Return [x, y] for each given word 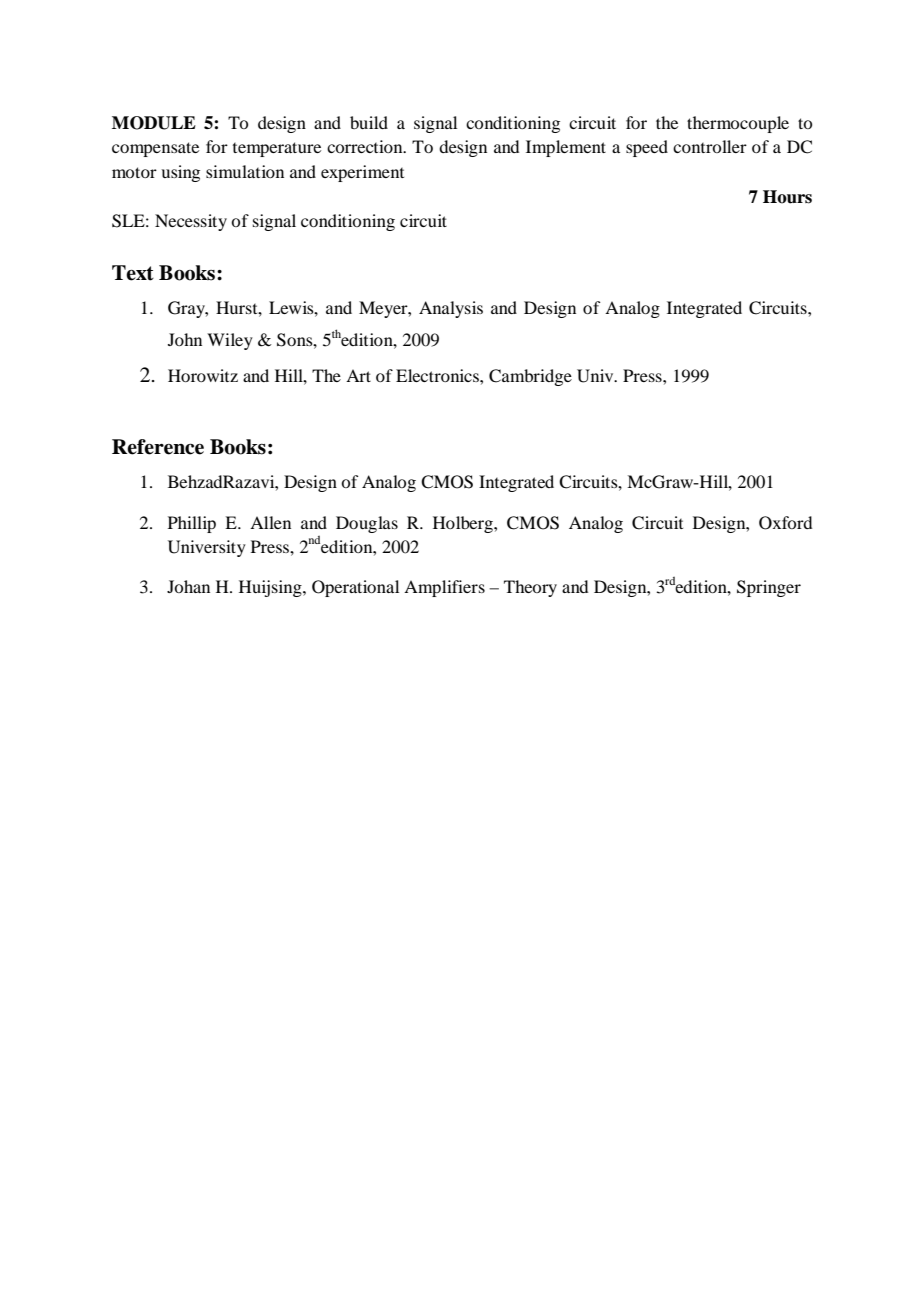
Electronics [438, 375]
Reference [158, 447]
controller [710, 146]
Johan [188, 586]
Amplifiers [444, 588]
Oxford [785, 523]
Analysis [451, 309]
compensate [155, 149]
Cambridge [530, 377]
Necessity [191, 222]
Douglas [367, 524]
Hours [787, 197]
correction [366, 146]
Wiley [230, 341]
